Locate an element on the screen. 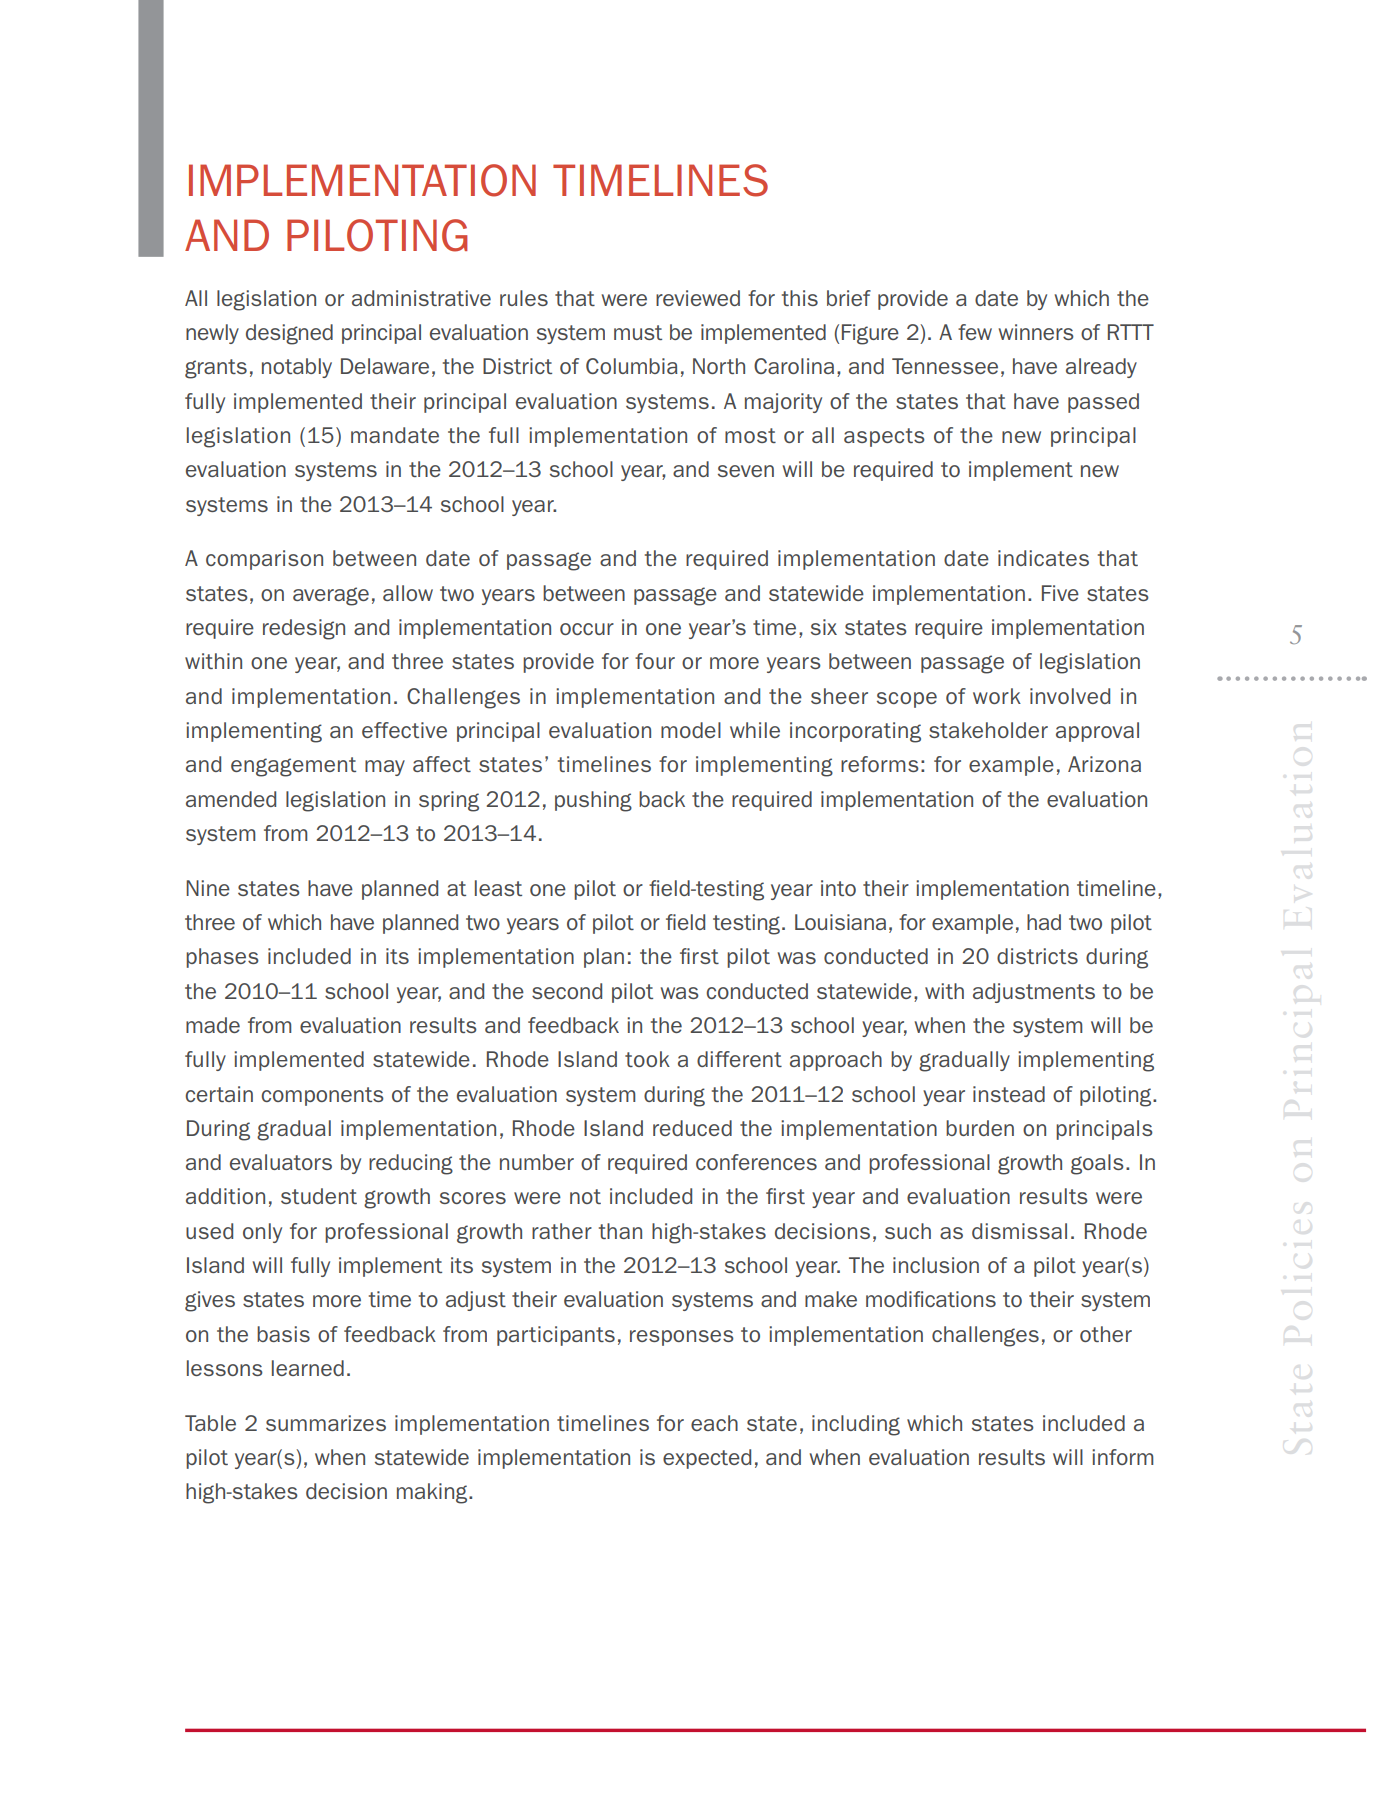 The image size is (1399, 1811). Nine is located at coordinates (208, 888).
